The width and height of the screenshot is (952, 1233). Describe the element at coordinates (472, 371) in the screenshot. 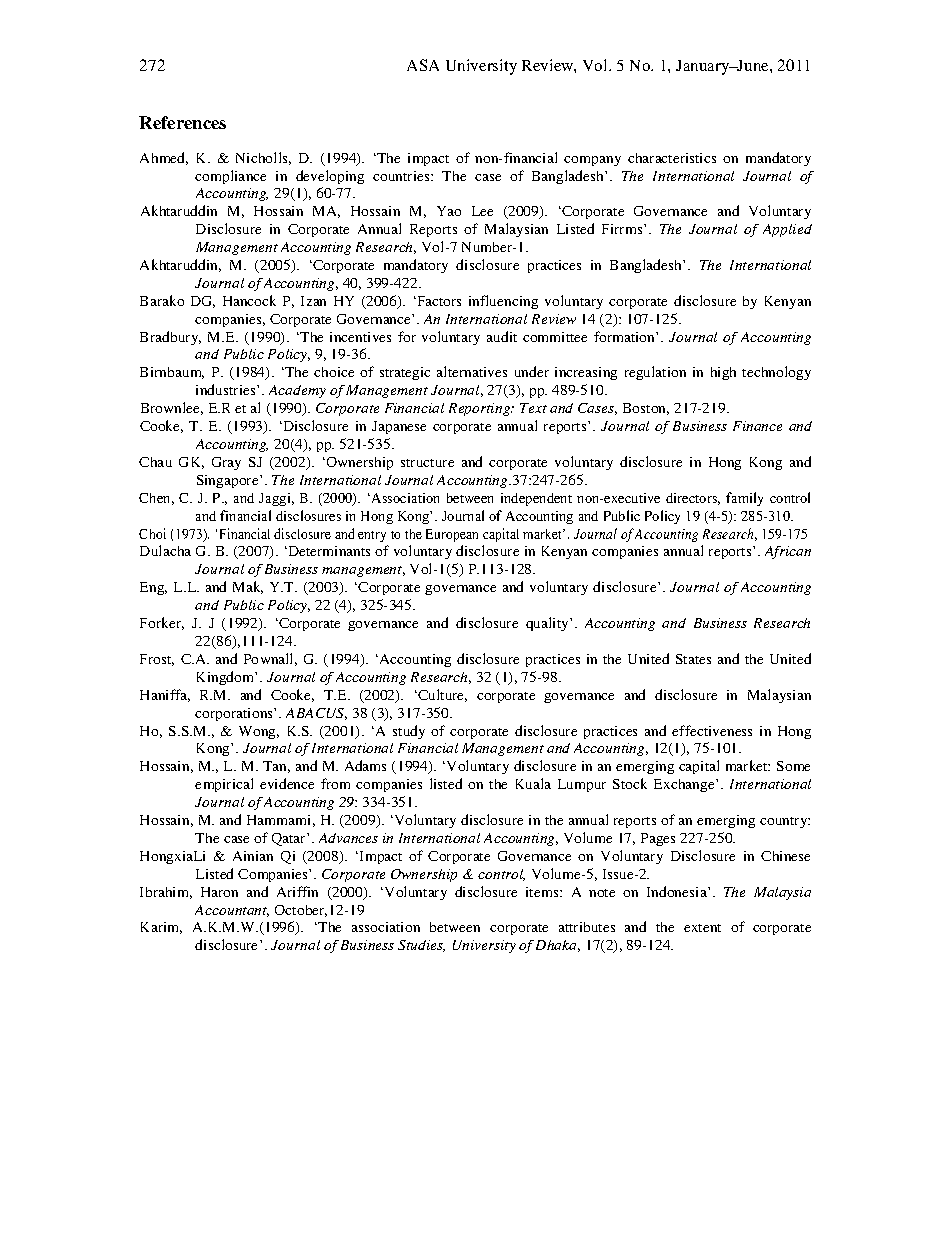

I see `alternatives` at that location.
